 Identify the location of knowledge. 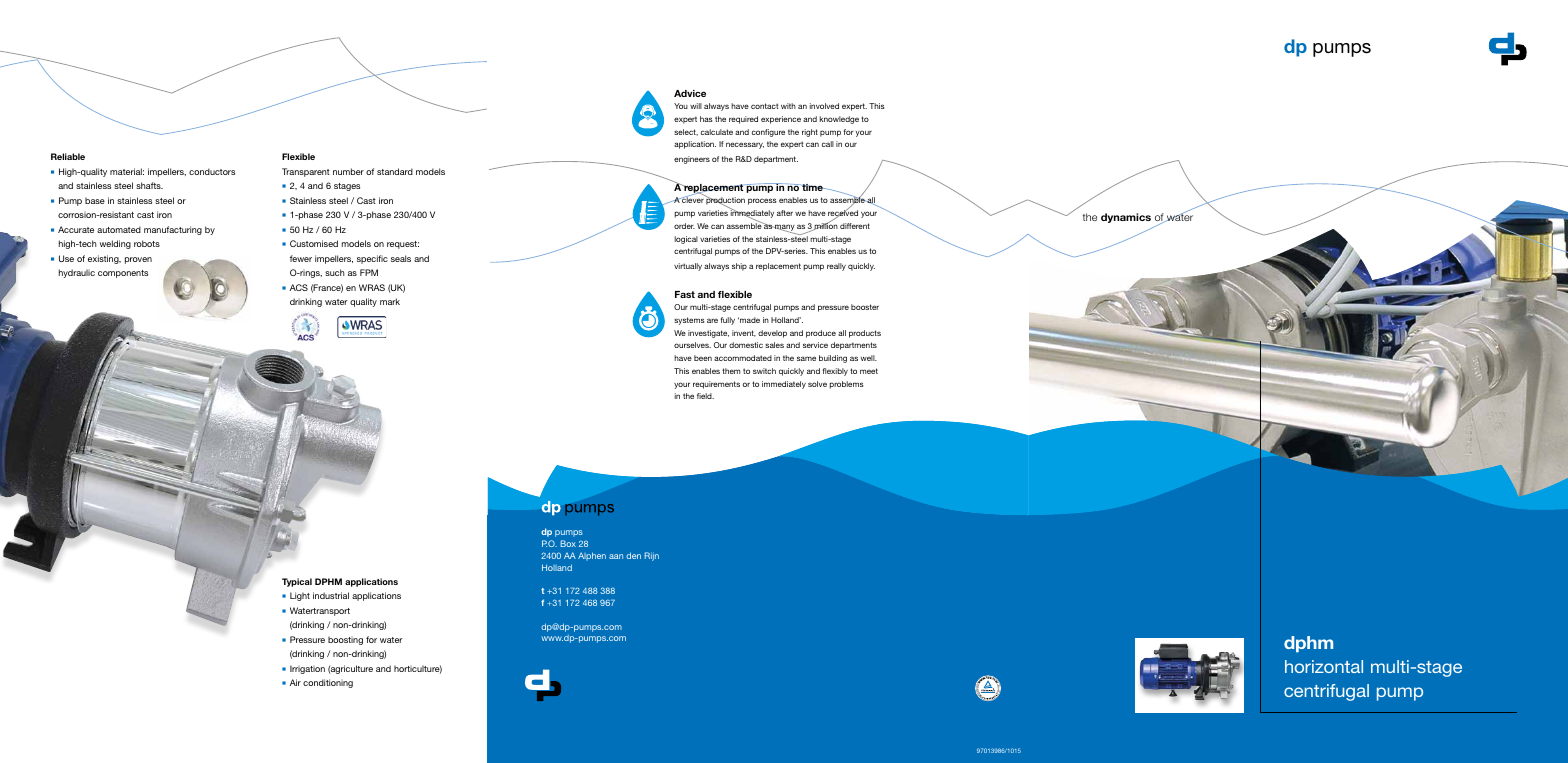
(839, 120).
